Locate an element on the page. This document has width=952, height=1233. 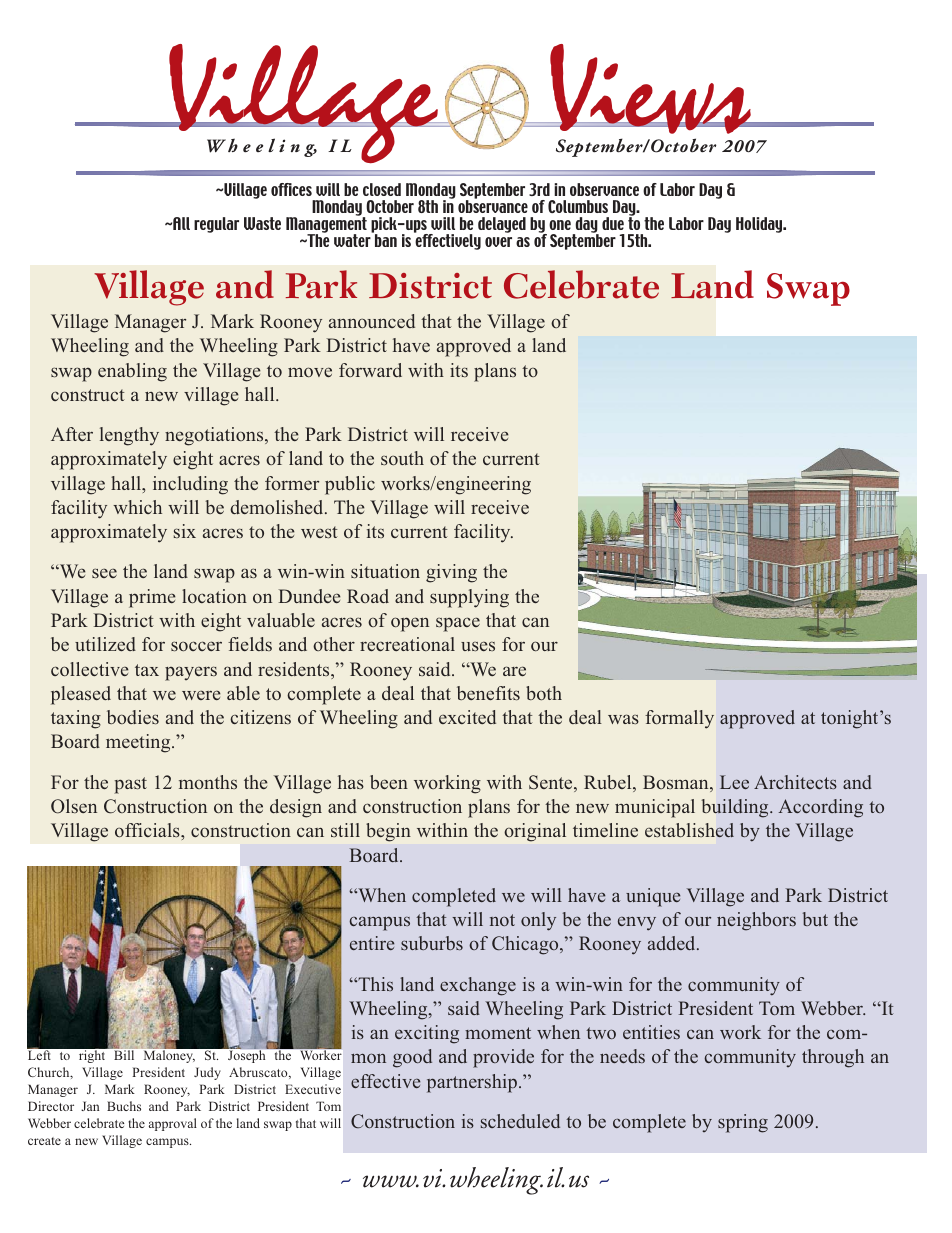
Views is located at coordinates (650, 89).
